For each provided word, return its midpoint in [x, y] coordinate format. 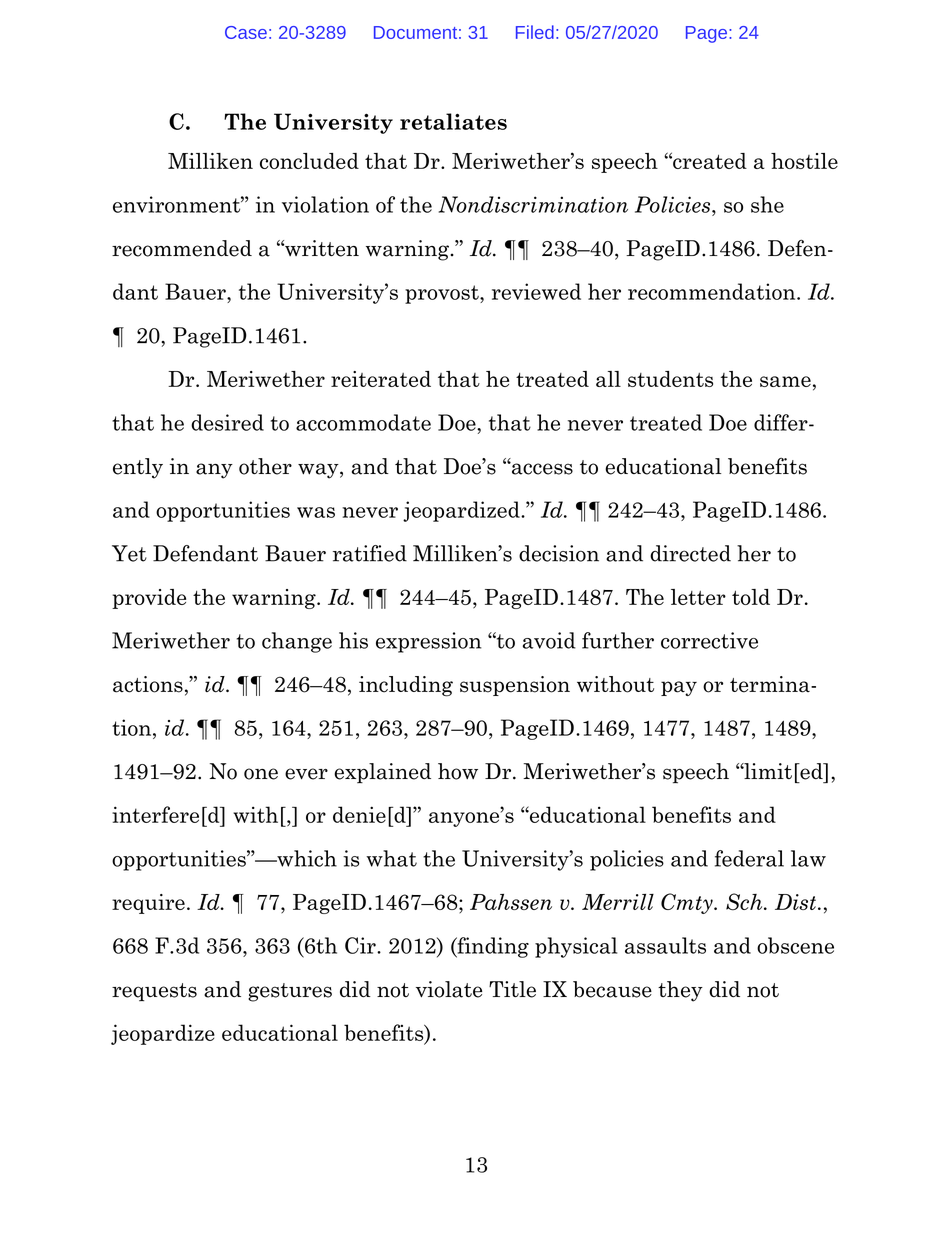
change [297, 642]
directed [690, 553]
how [458, 771]
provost [443, 294]
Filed [535, 32]
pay [679, 688]
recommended [182, 248]
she [767, 204]
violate [449, 989]
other [265, 466]
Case [246, 32]
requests [154, 992]
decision [559, 553]
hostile [804, 161]
